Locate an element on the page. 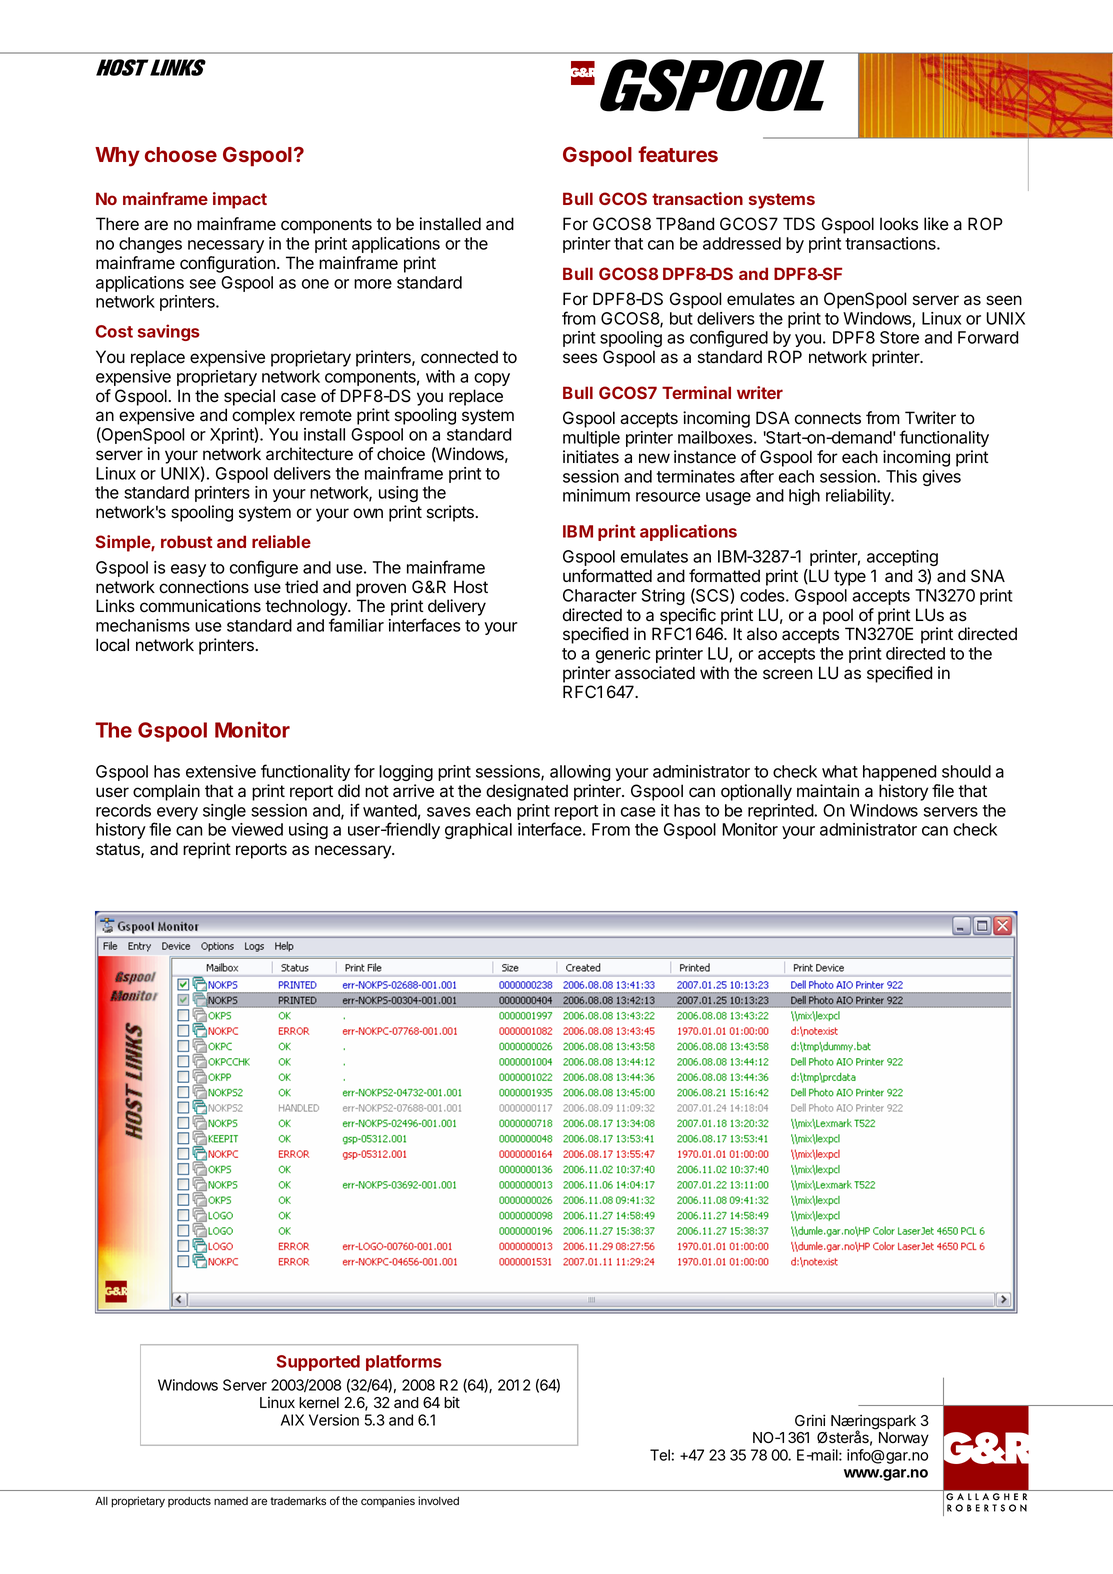 The width and height of the page is (1113, 1574). named is located at coordinates (231, 1501).
